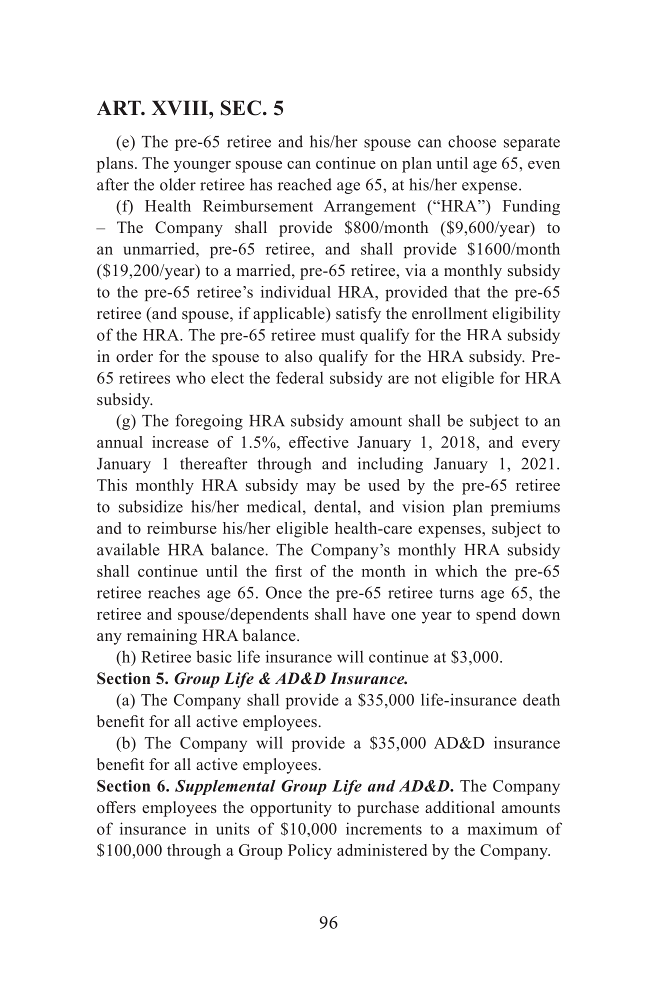 The image size is (657, 1005). I want to click on every, so click(541, 446).
